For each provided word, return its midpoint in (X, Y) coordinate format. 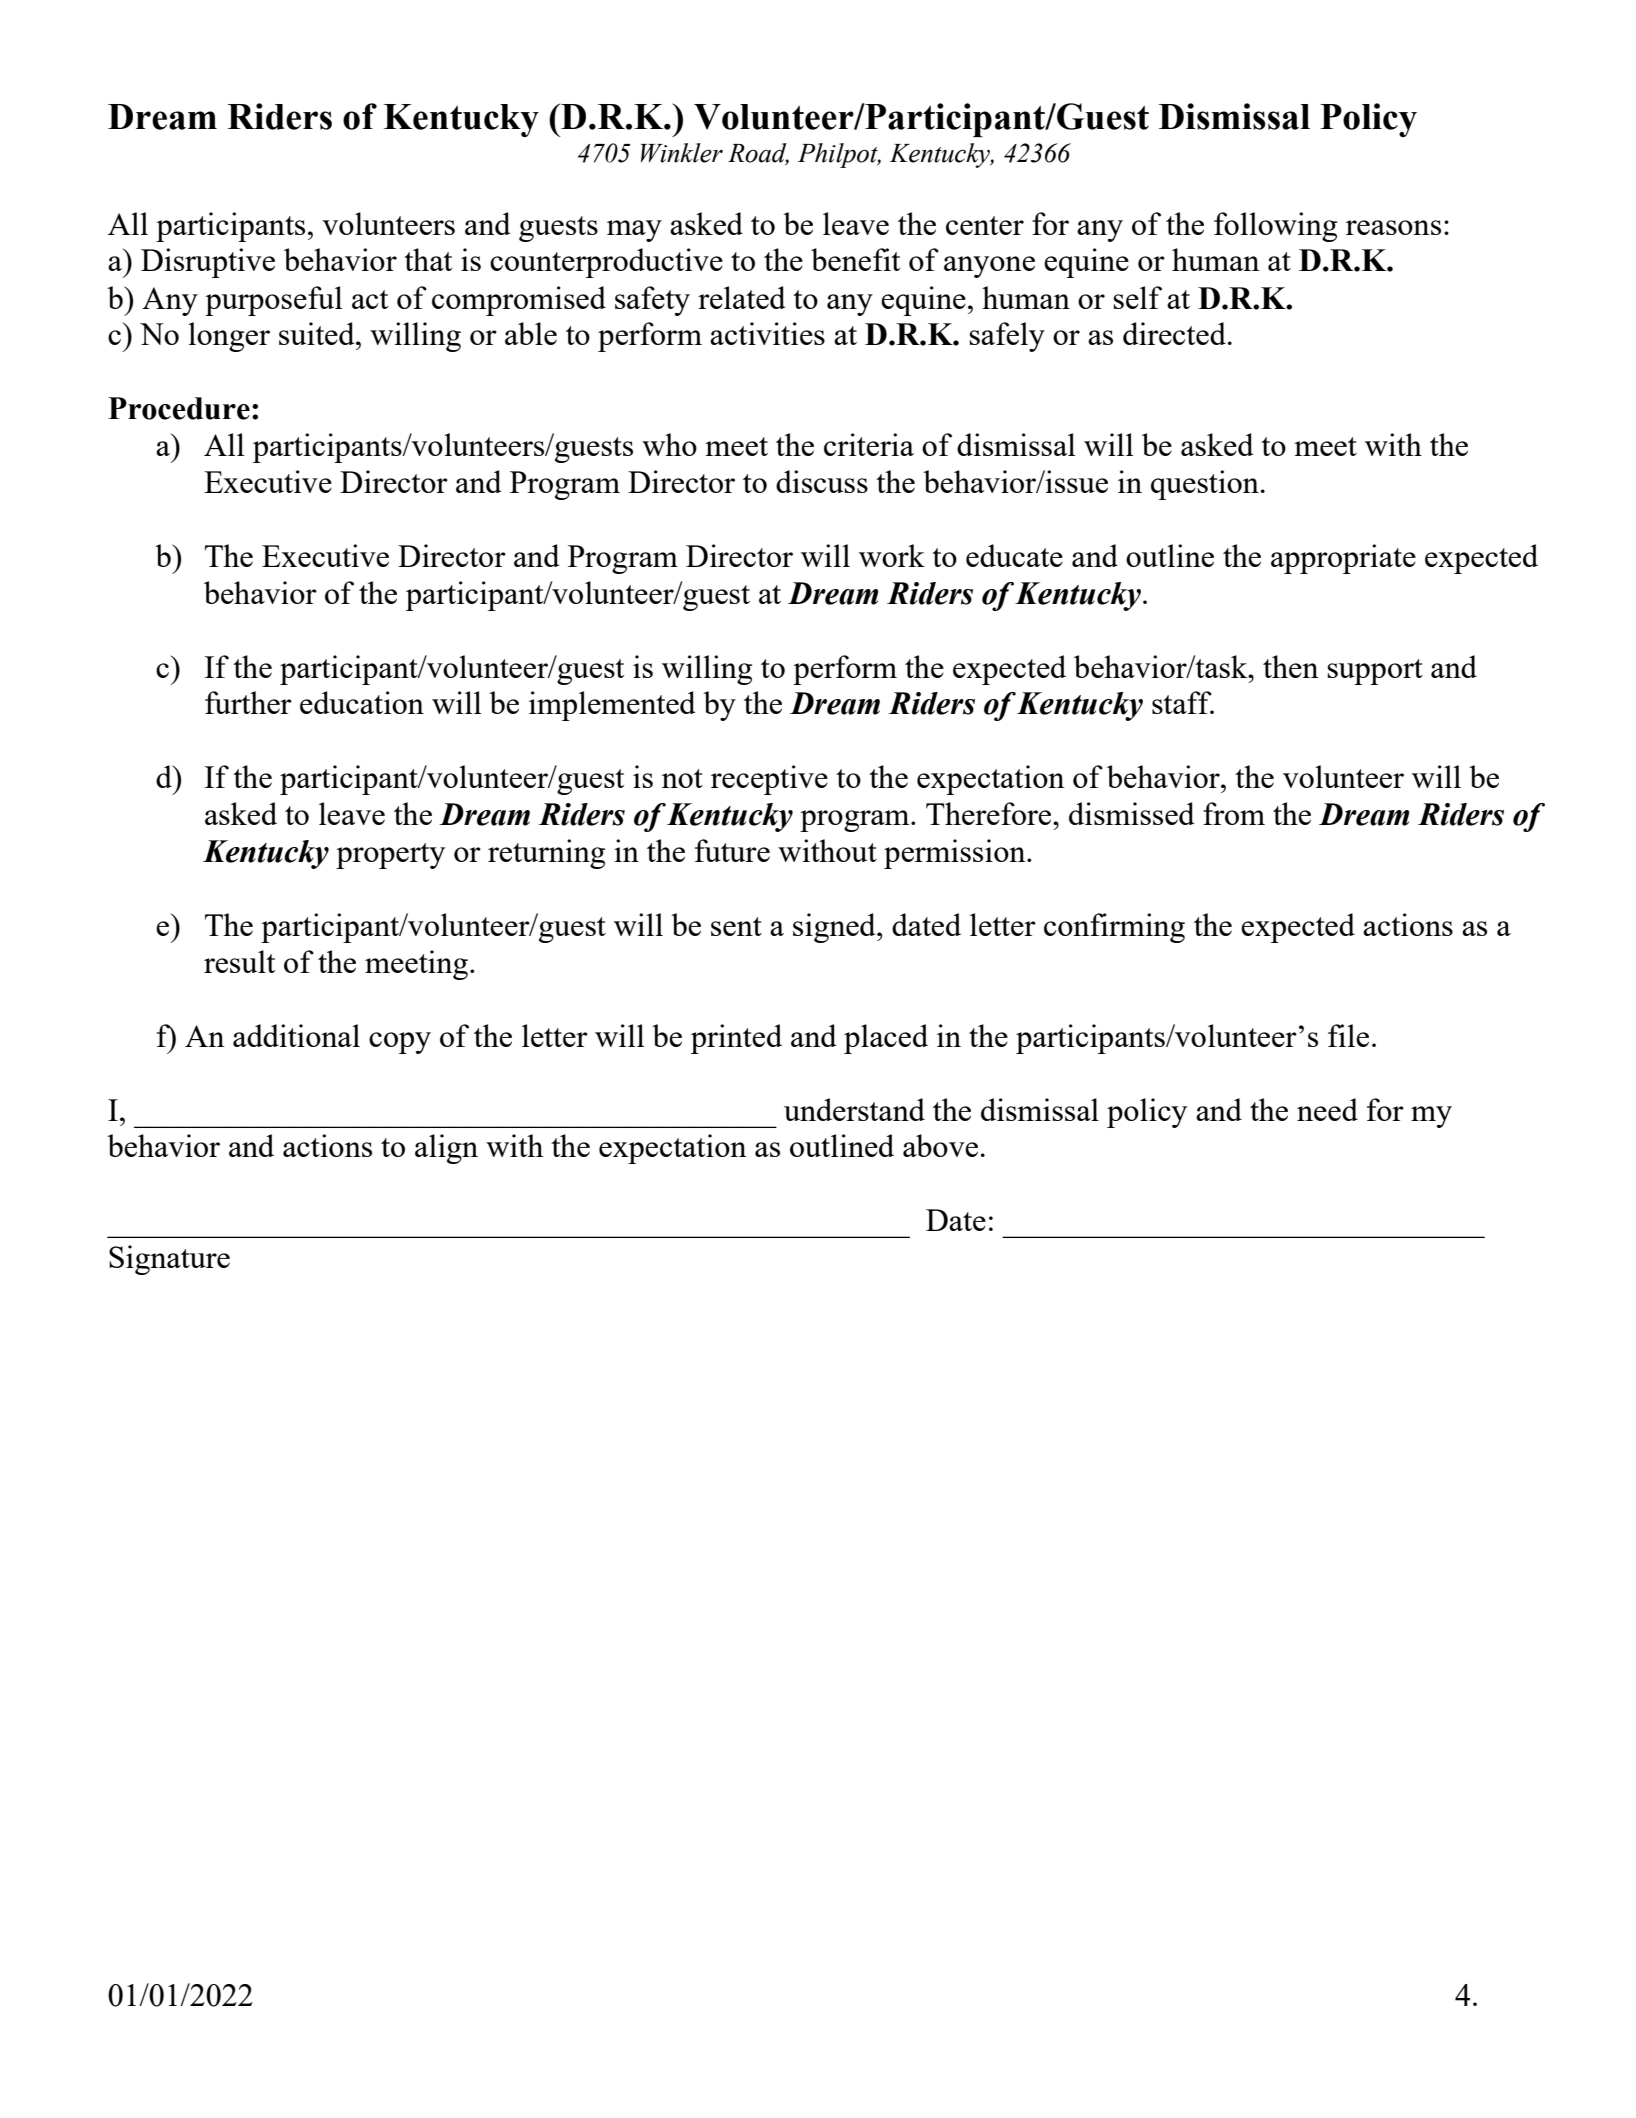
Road (758, 154)
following (1275, 227)
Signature (169, 1260)
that (428, 259)
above (940, 1145)
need (1327, 1109)
